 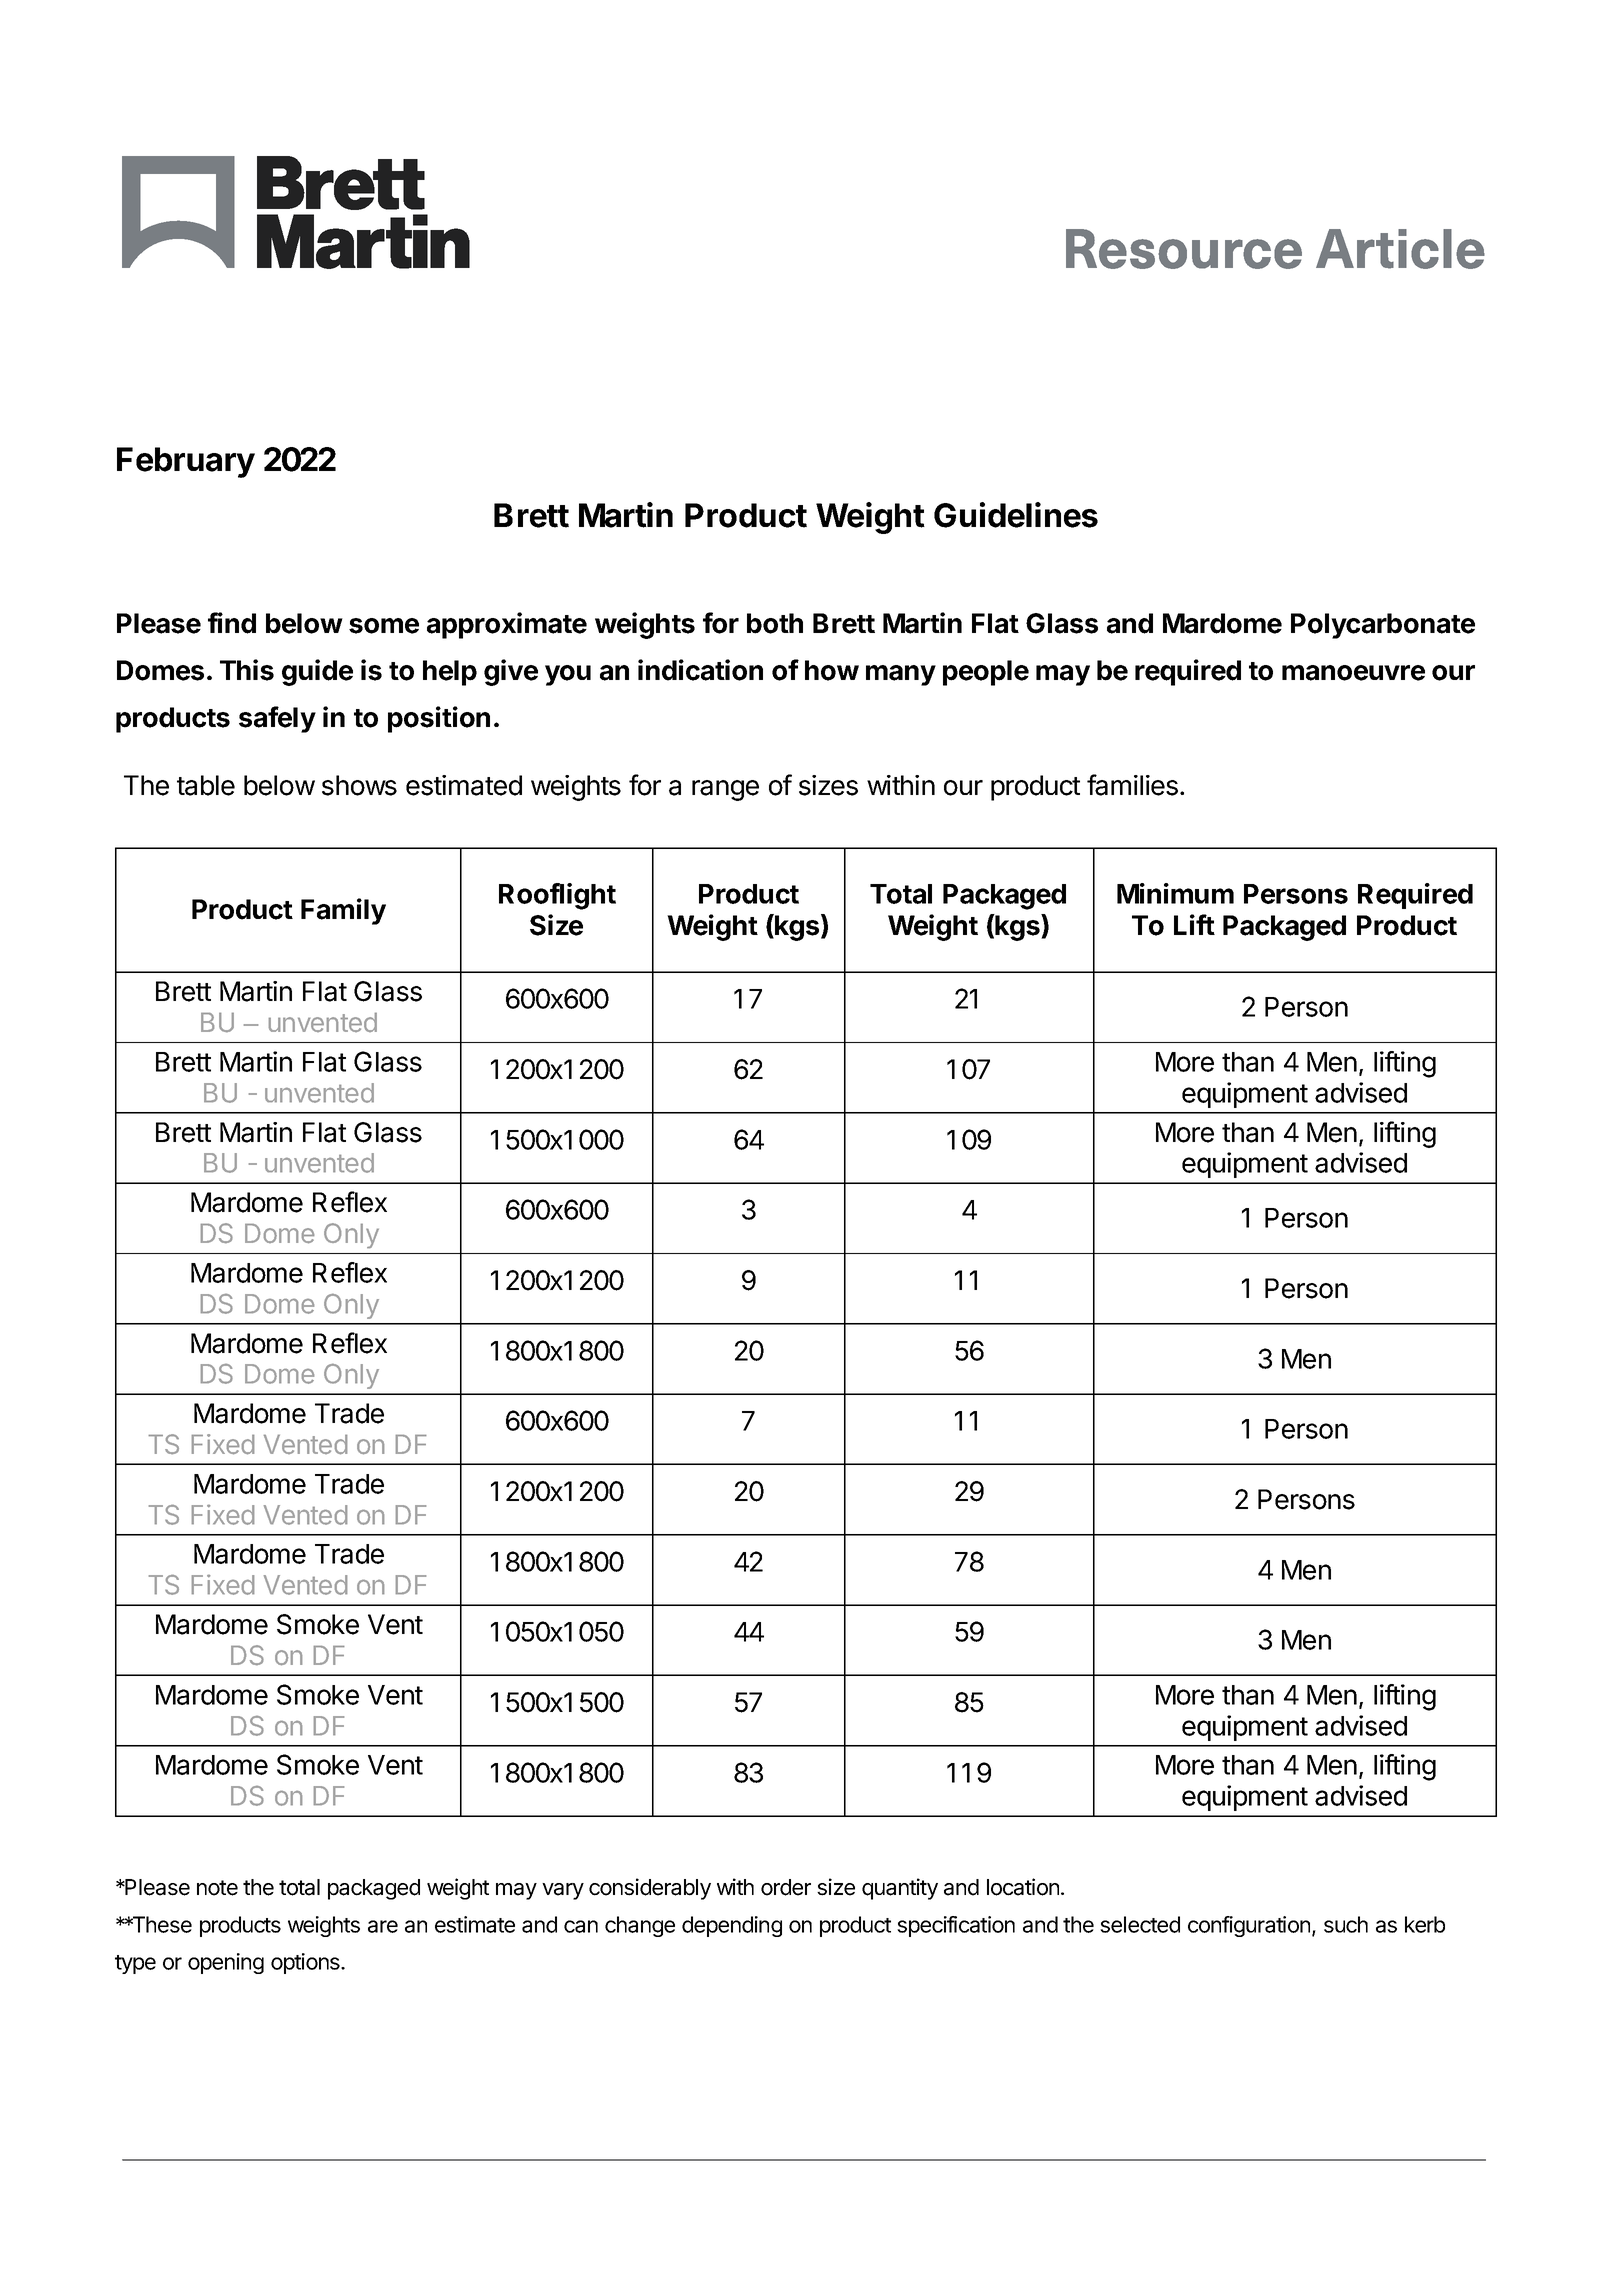 What do you see at coordinates (186, 462) in the page?
I see `February` at bounding box center [186, 462].
